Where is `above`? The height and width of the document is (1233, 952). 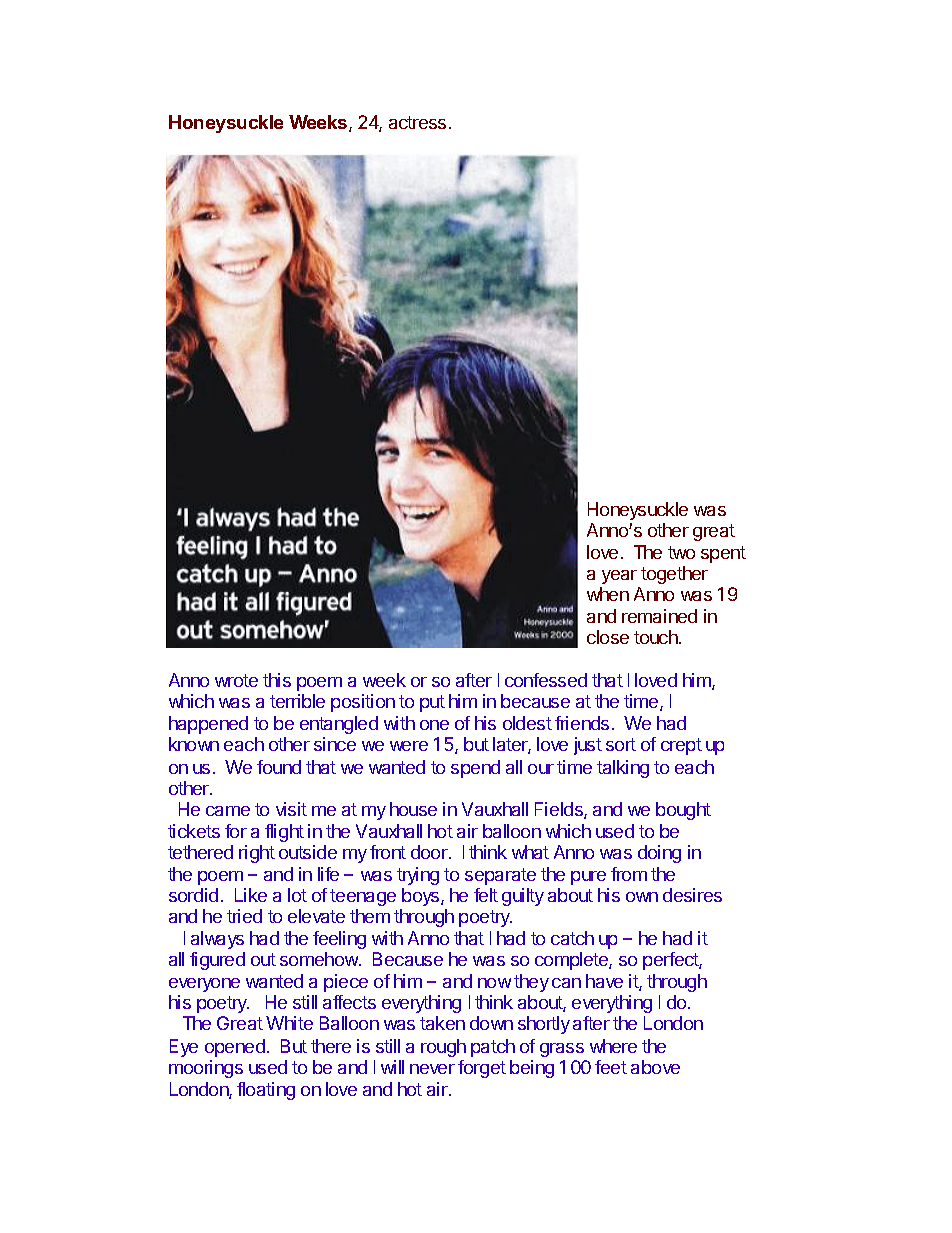
above is located at coordinates (655, 1067).
